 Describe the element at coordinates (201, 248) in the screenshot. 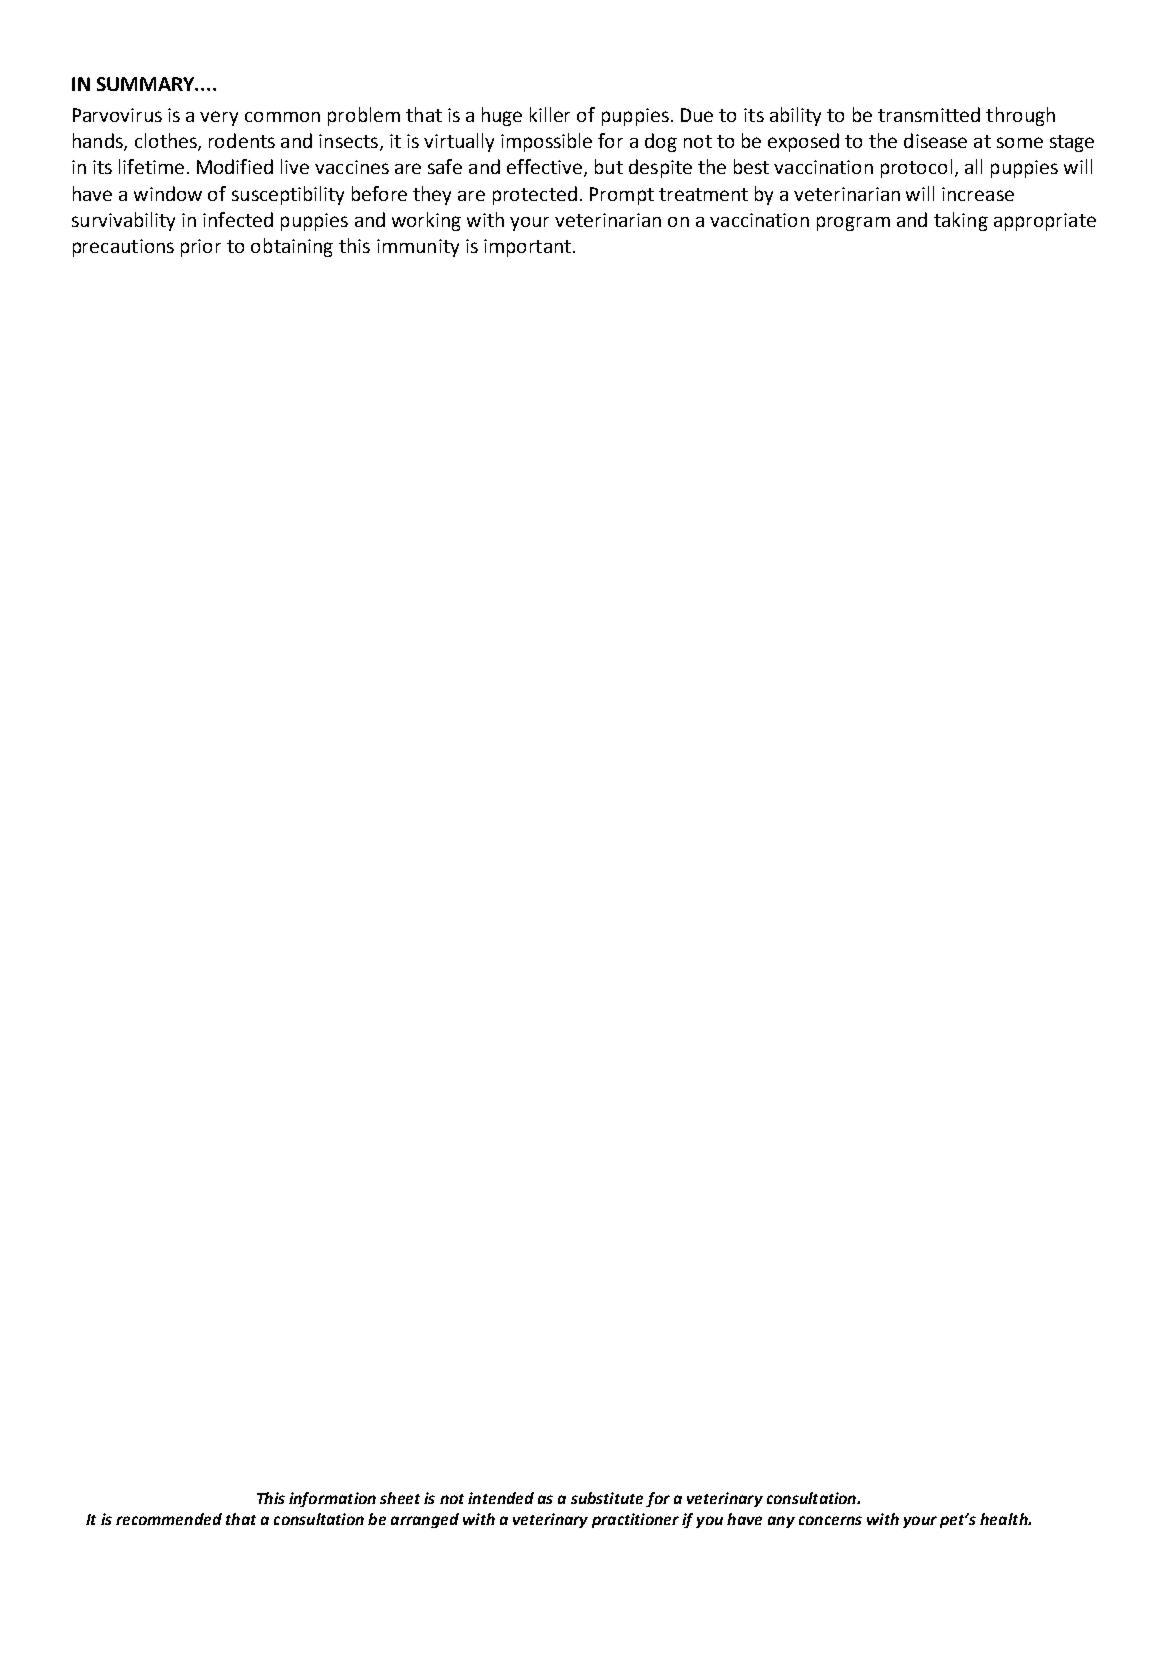

I see `prior` at that location.
